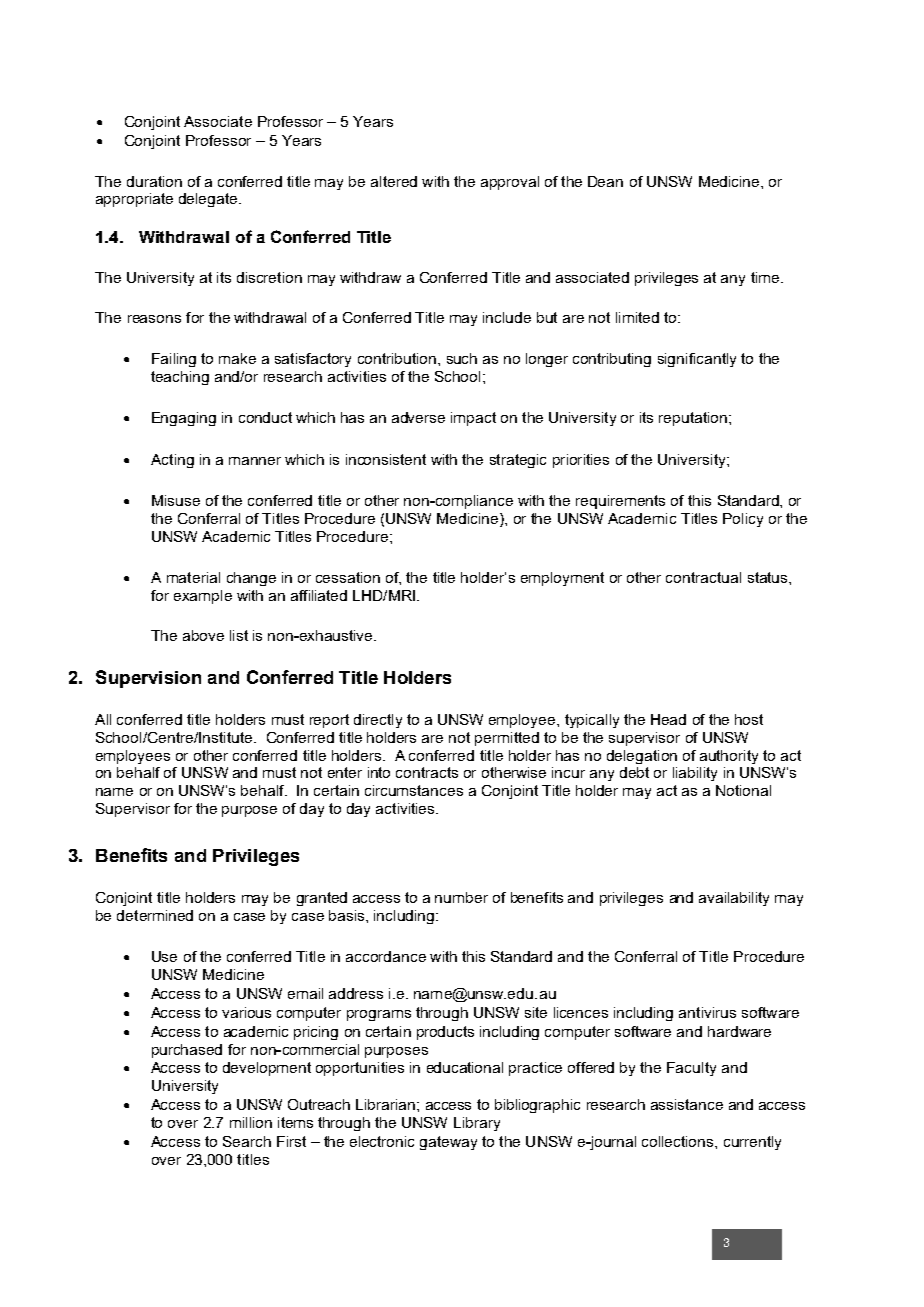  What do you see at coordinates (703, 577) in the screenshot?
I see `contractual` at bounding box center [703, 577].
